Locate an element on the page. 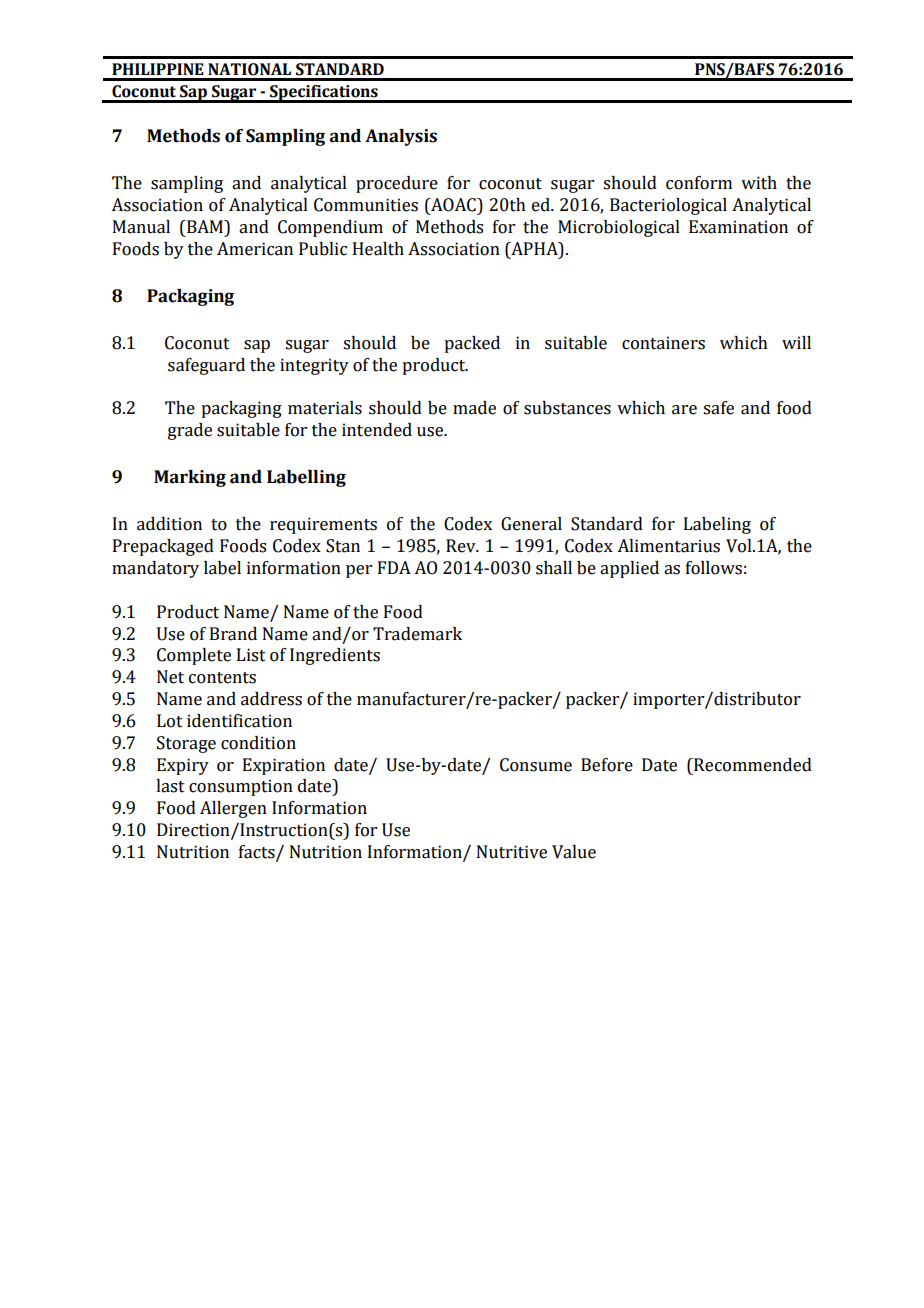 The image size is (924, 1308). Allergen is located at coordinates (233, 809).
